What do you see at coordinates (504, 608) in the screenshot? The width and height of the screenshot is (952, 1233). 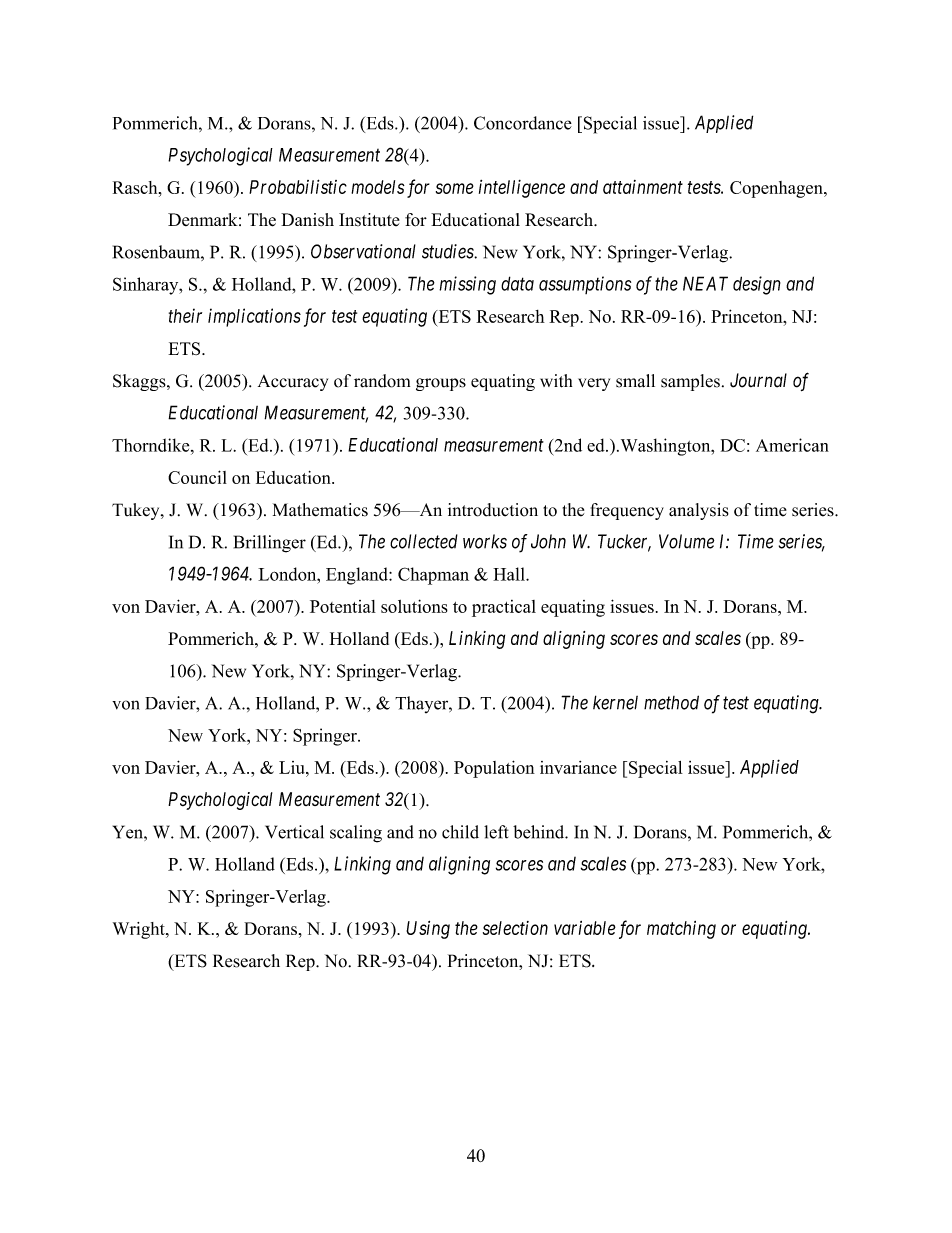 I see `practical` at bounding box center [504, 608].
